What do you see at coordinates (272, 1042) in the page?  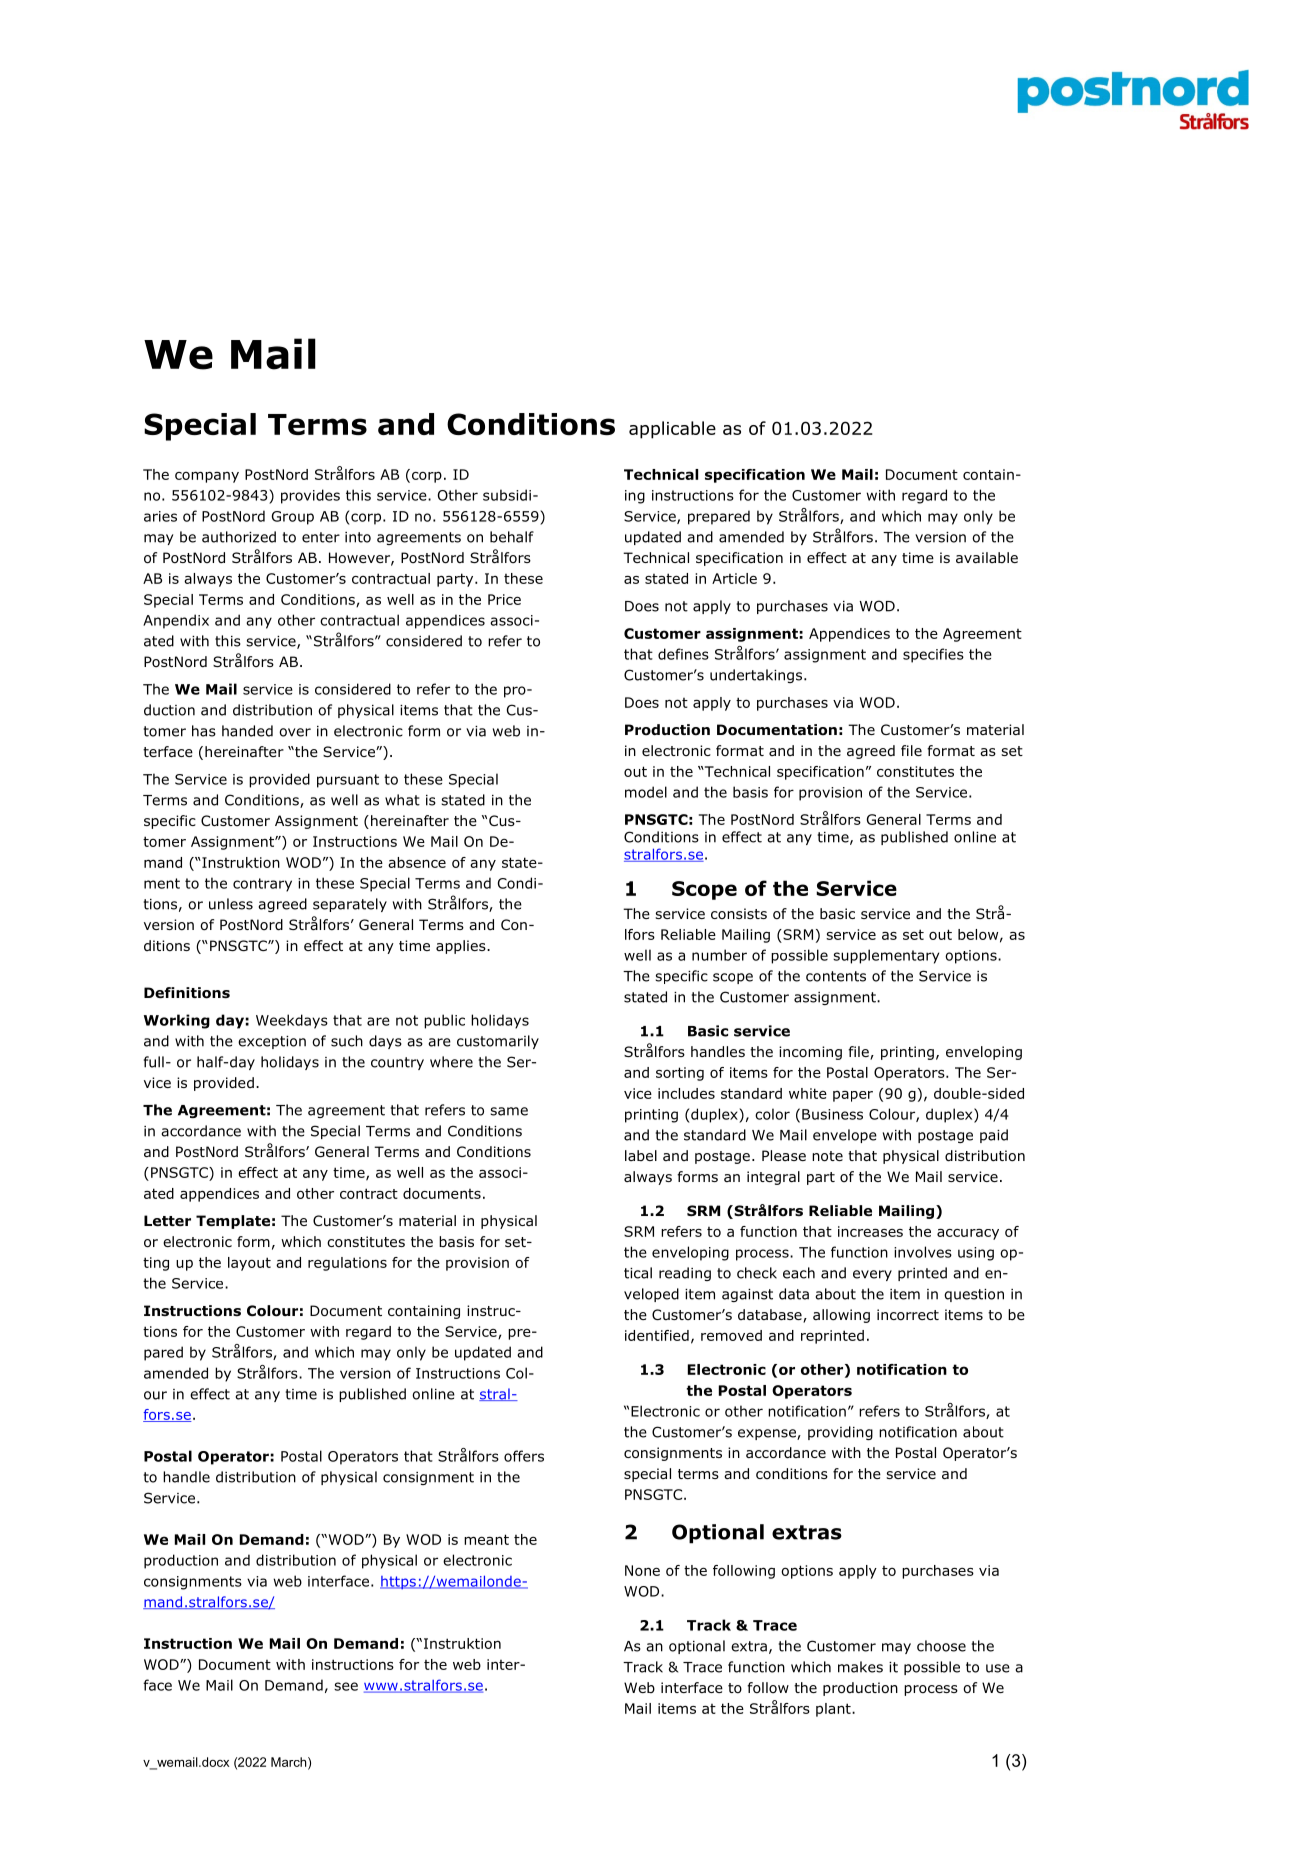 I see `exception` at bounding box center [272, 1042].
